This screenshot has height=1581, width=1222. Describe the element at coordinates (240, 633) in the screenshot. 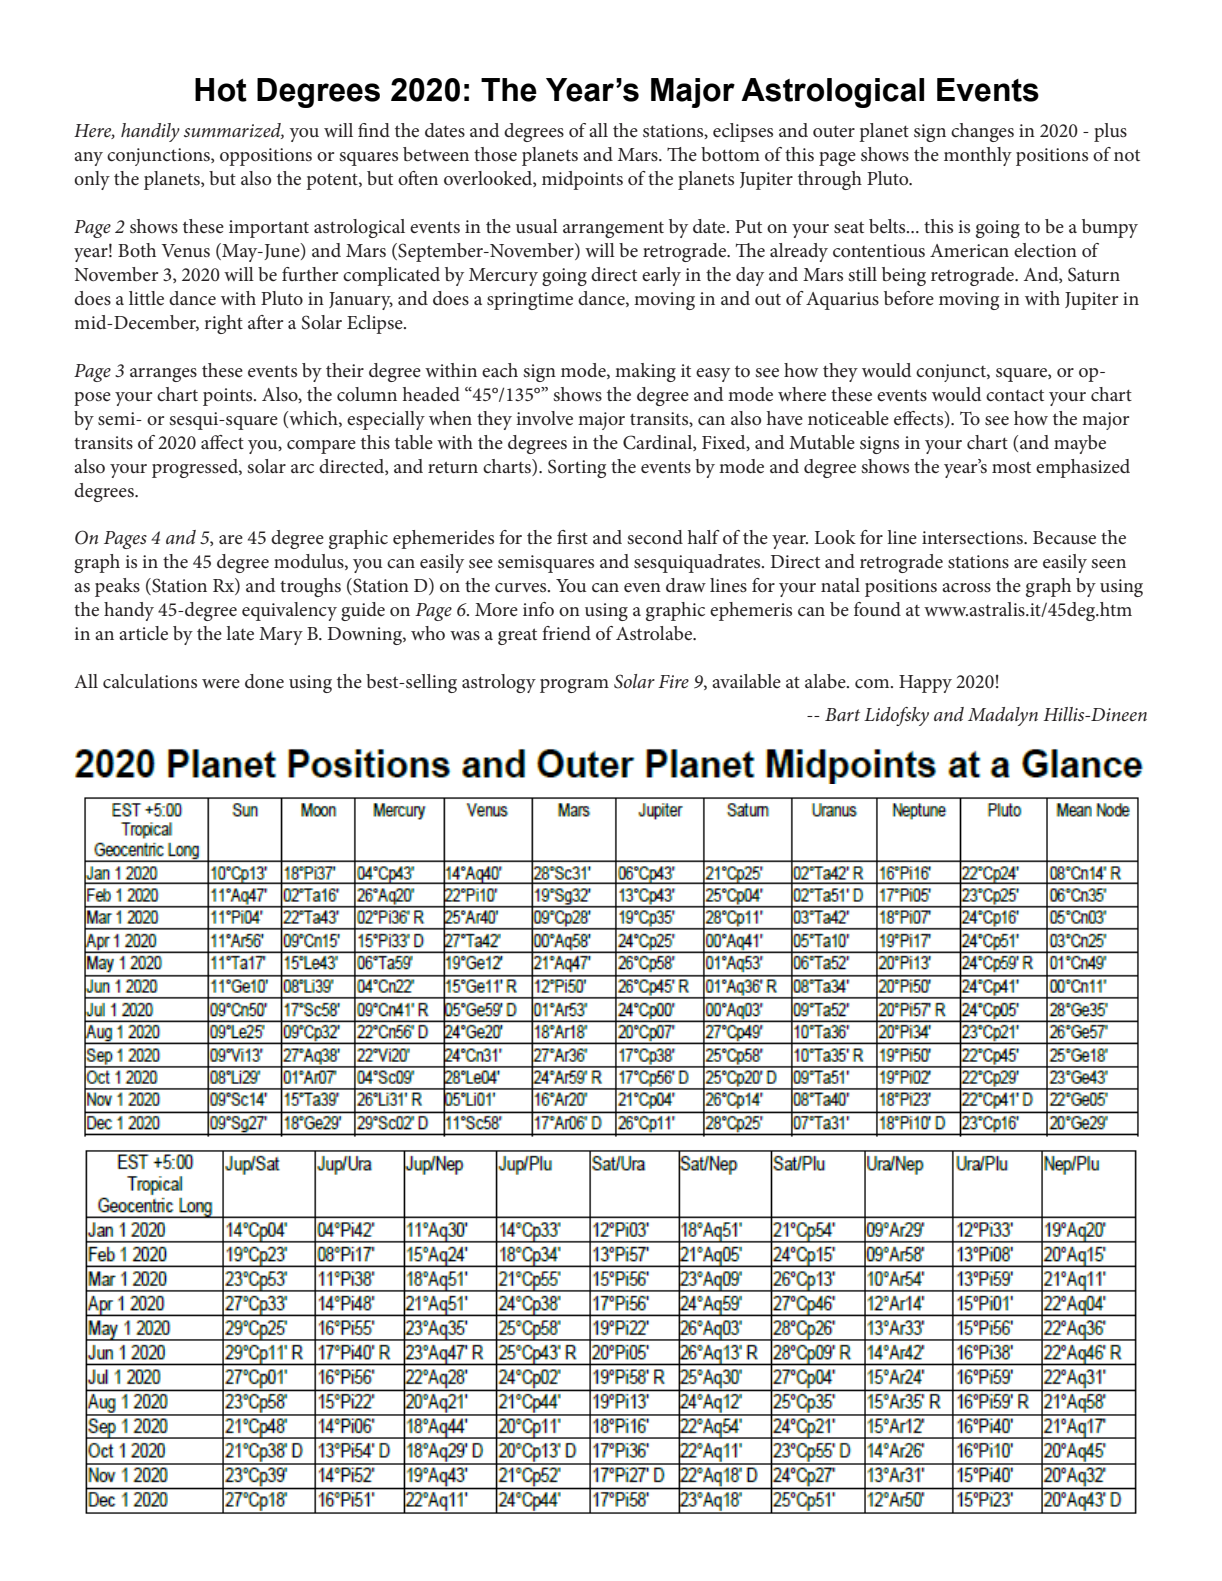

I see `late` at that location.
